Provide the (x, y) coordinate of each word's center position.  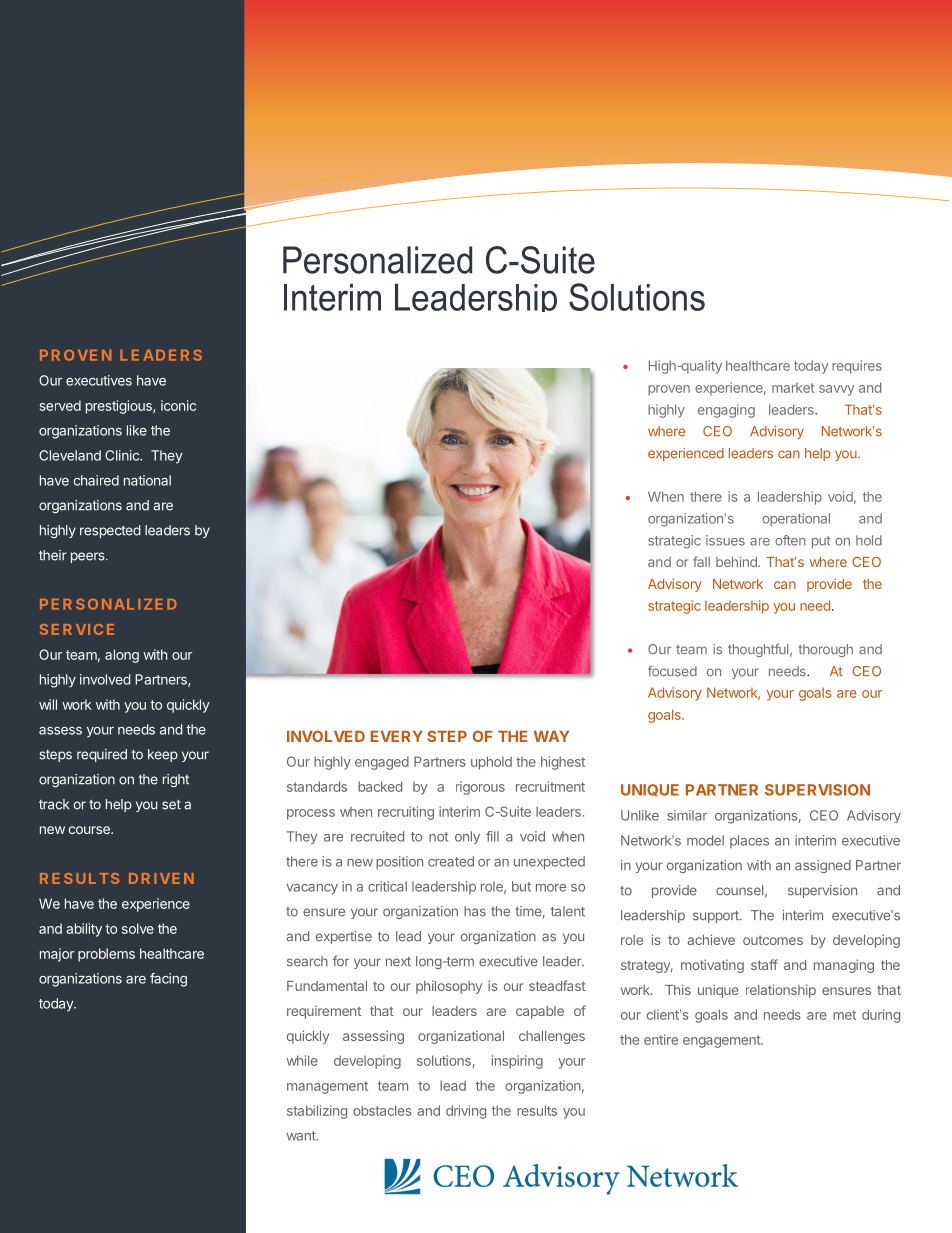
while (302, 1060)
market (793, 388)
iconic (178, 405)
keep (163, 755)
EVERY (397, 736)
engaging (726, 411)
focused (672, 671)
